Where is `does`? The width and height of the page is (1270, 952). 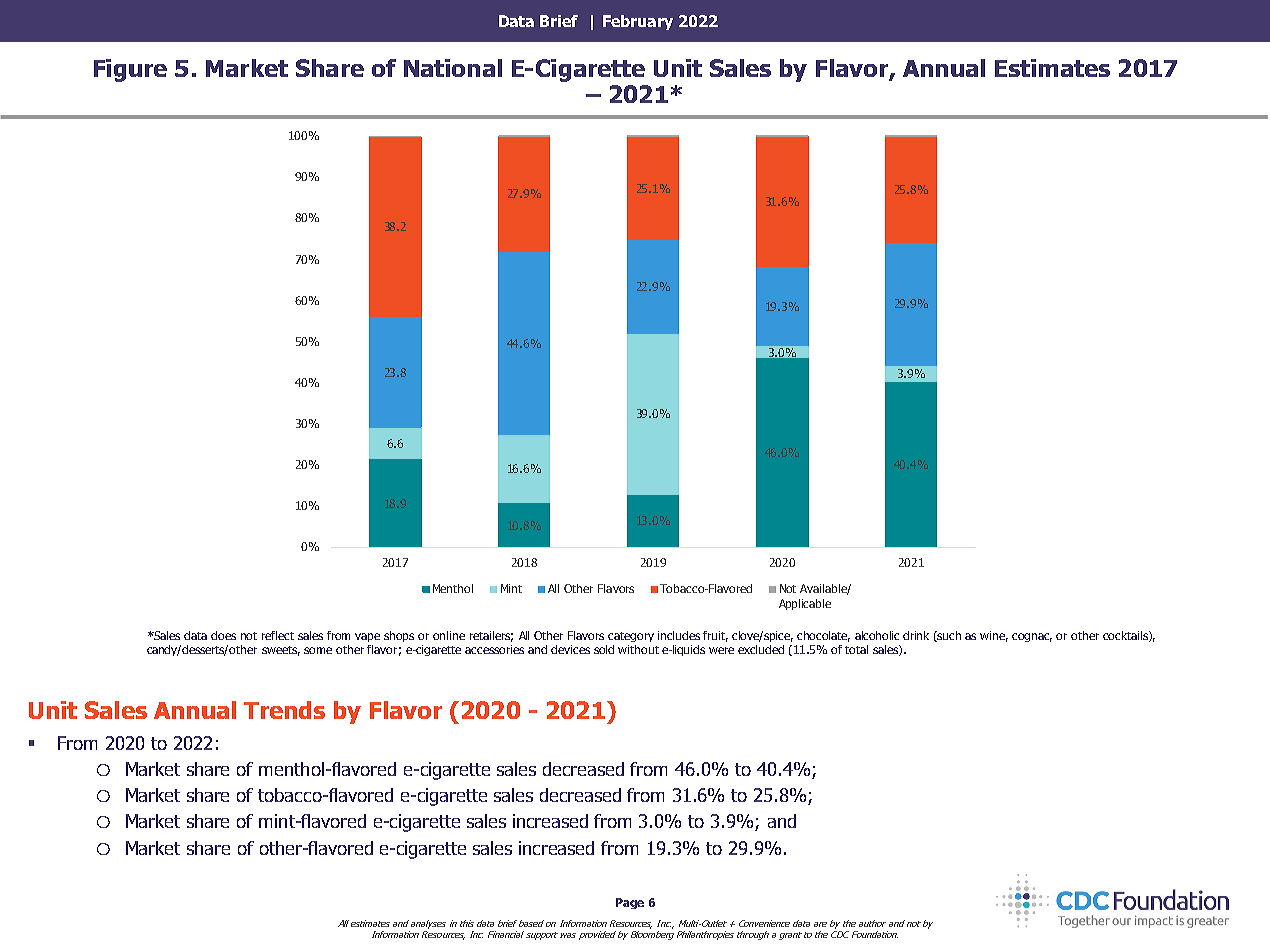 does is located at coordinates (223, 635).
